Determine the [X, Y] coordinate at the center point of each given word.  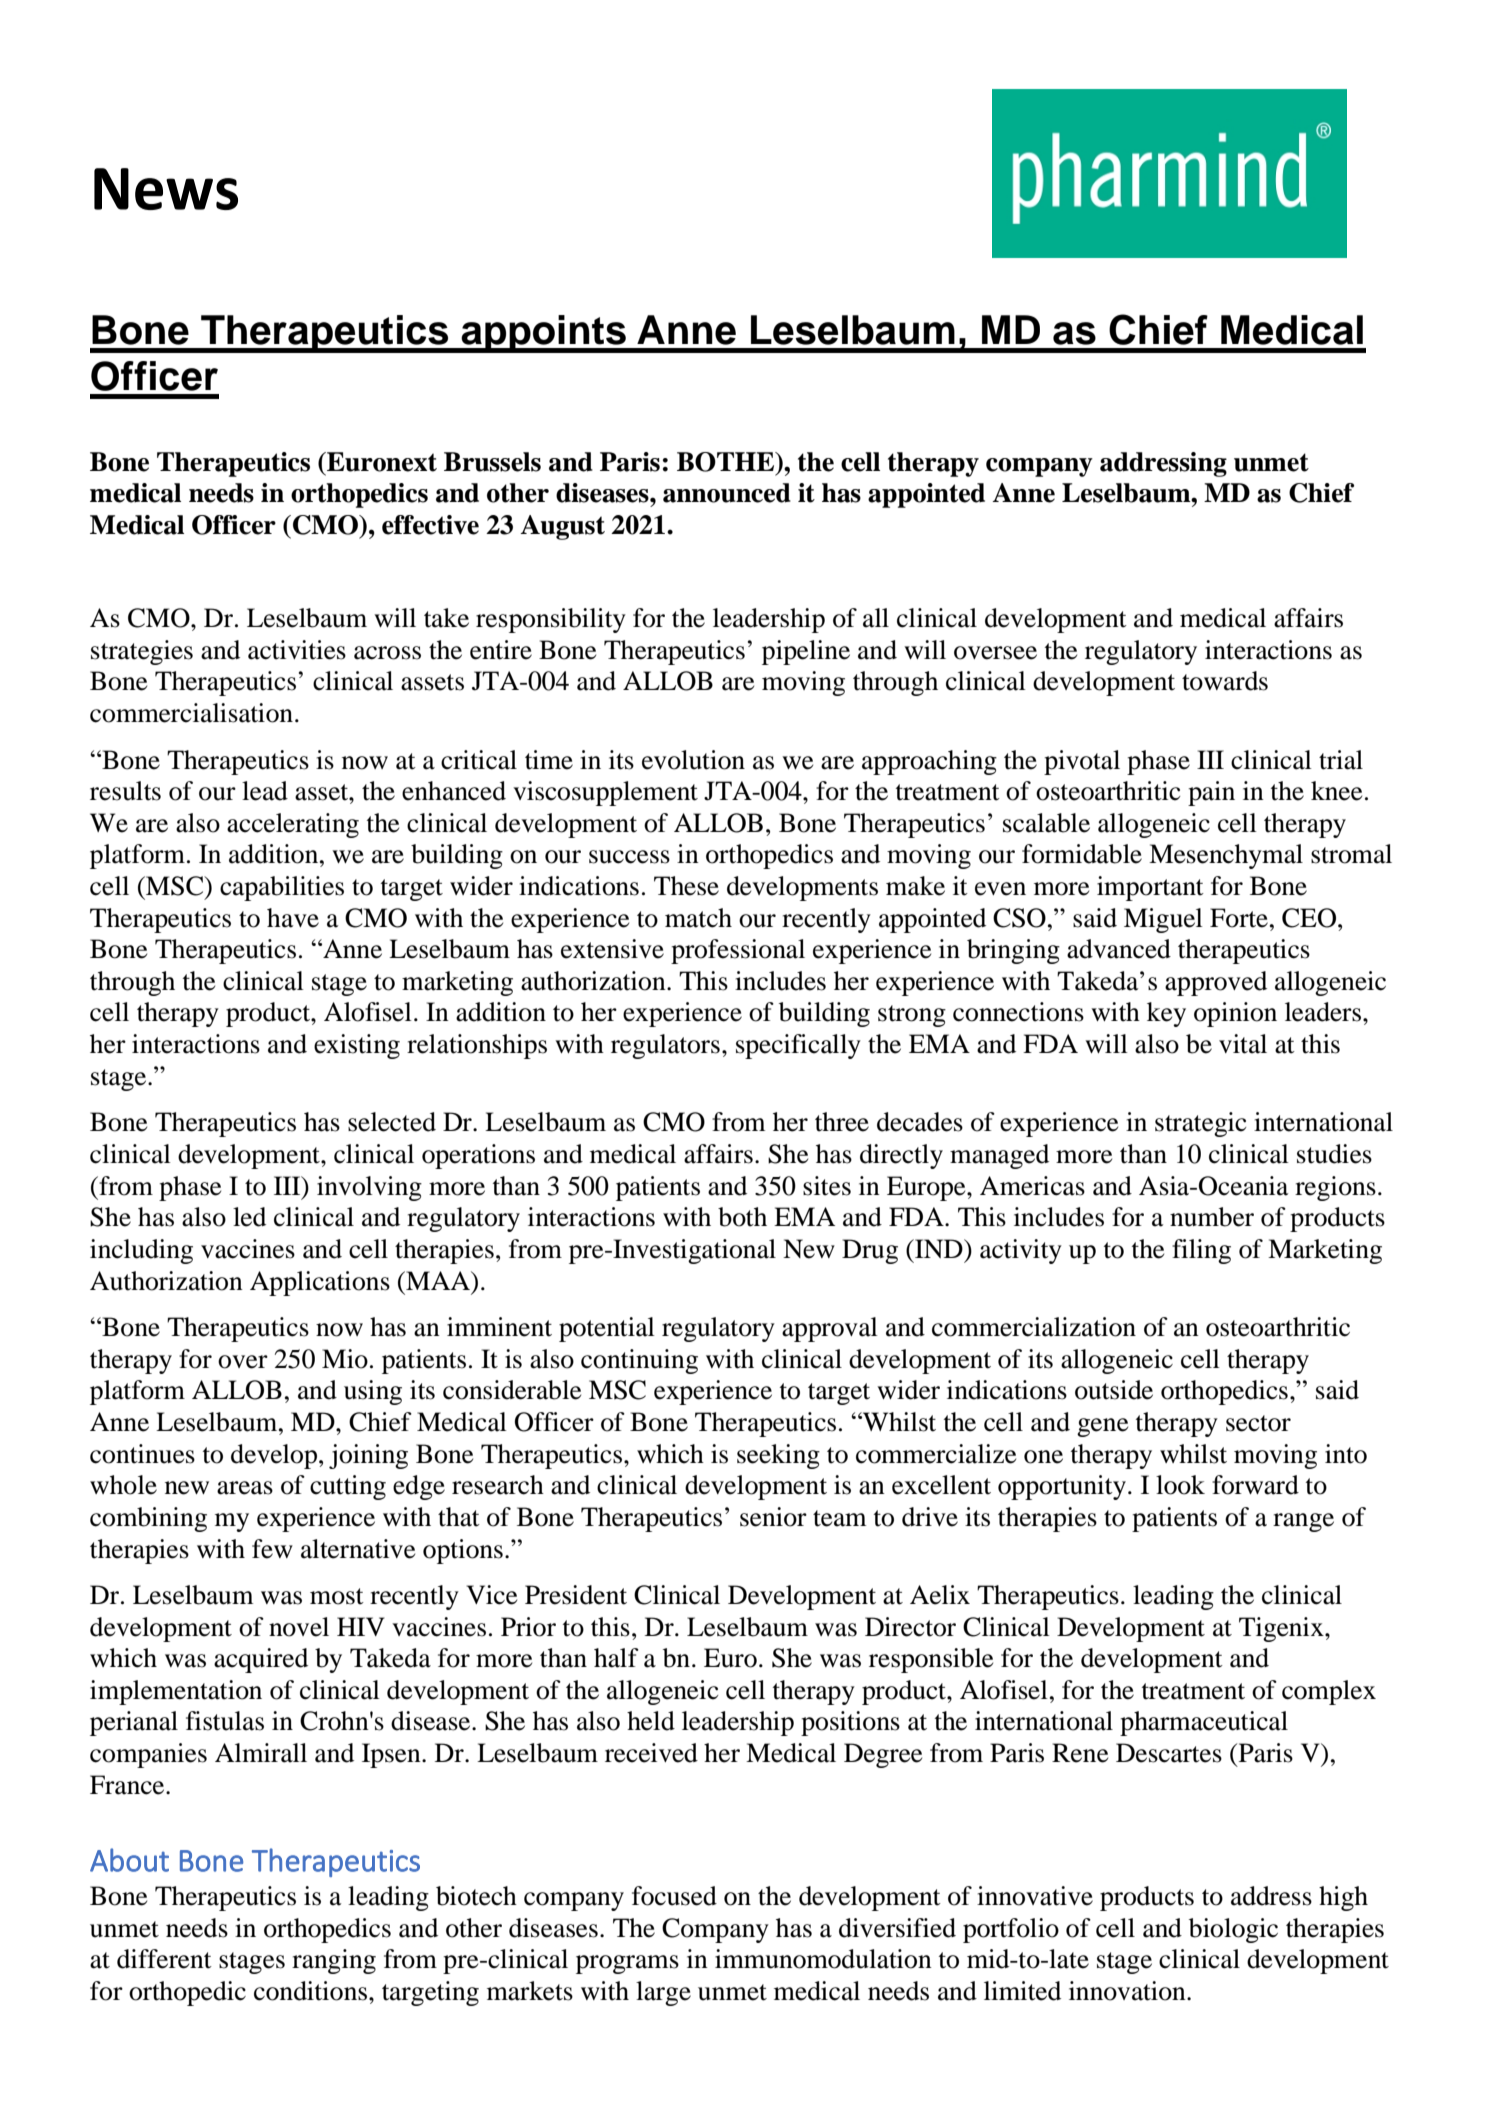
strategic [1200, 1124]
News [166, 189]
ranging [334, 1961]
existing [357, 1046]
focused [674, 1896]
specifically [798, 1046]
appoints [544, 334]
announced [727, 493]
